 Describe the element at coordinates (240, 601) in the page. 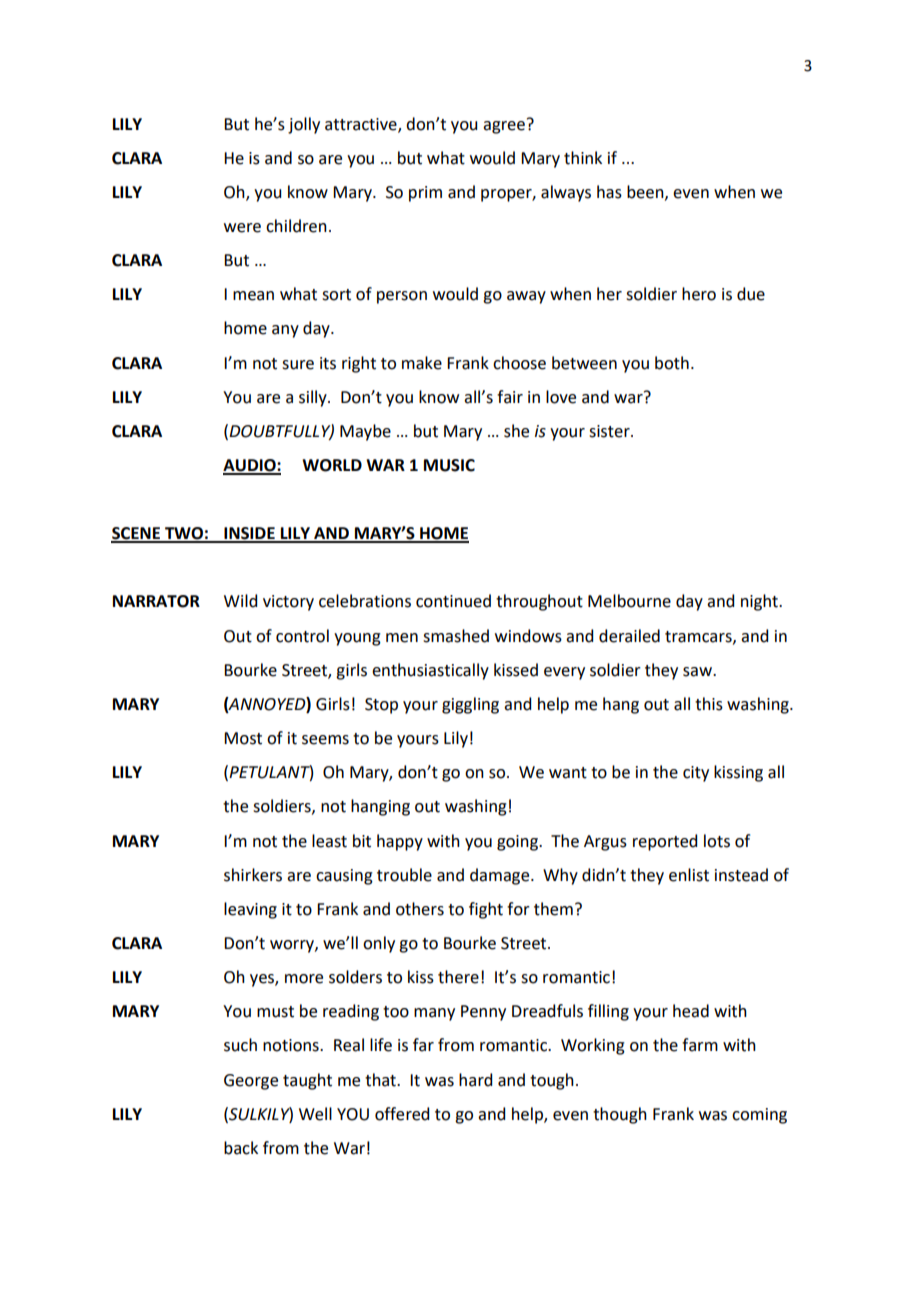

I see `Wild` at that location.
